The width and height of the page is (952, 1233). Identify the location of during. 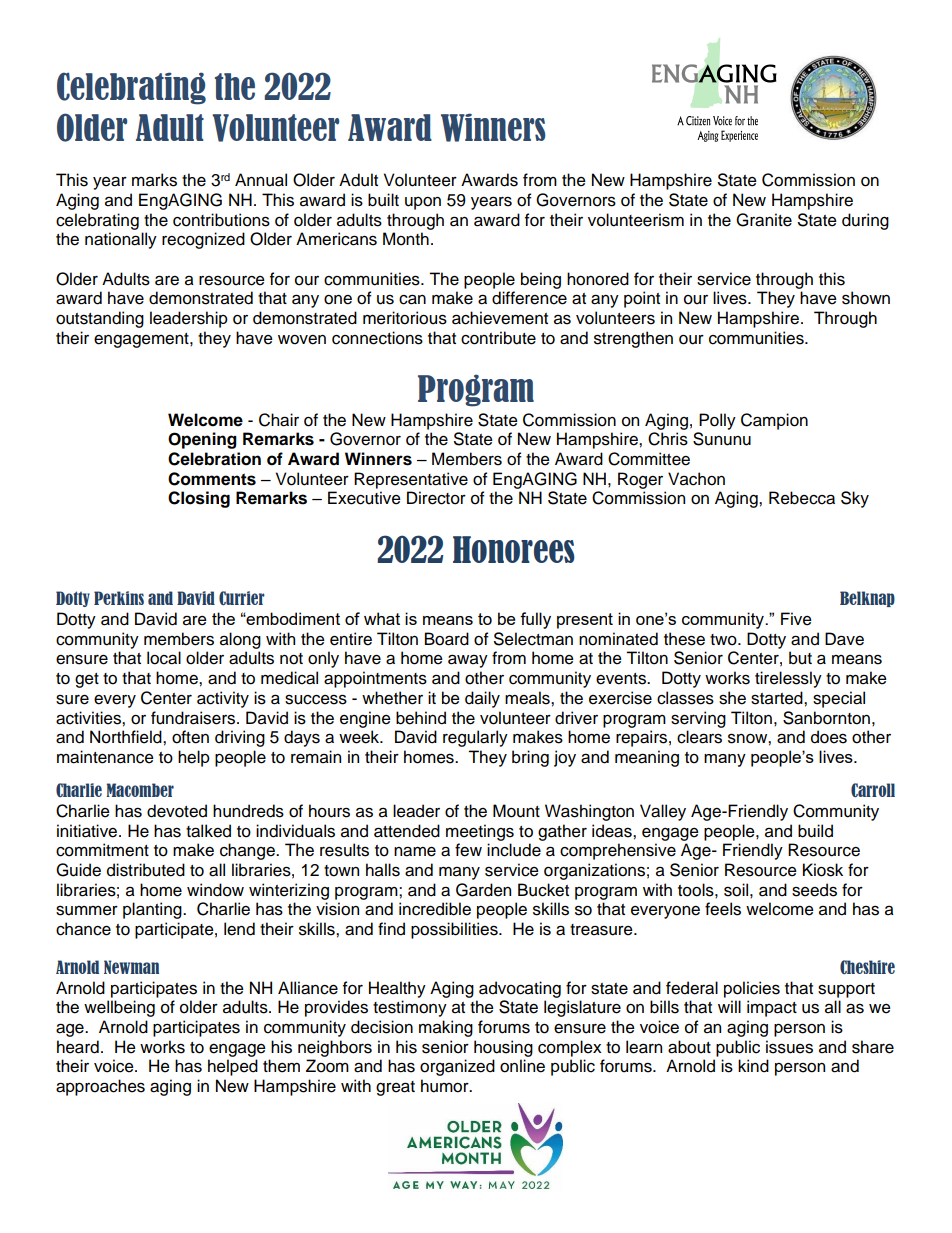
(865, 221).
